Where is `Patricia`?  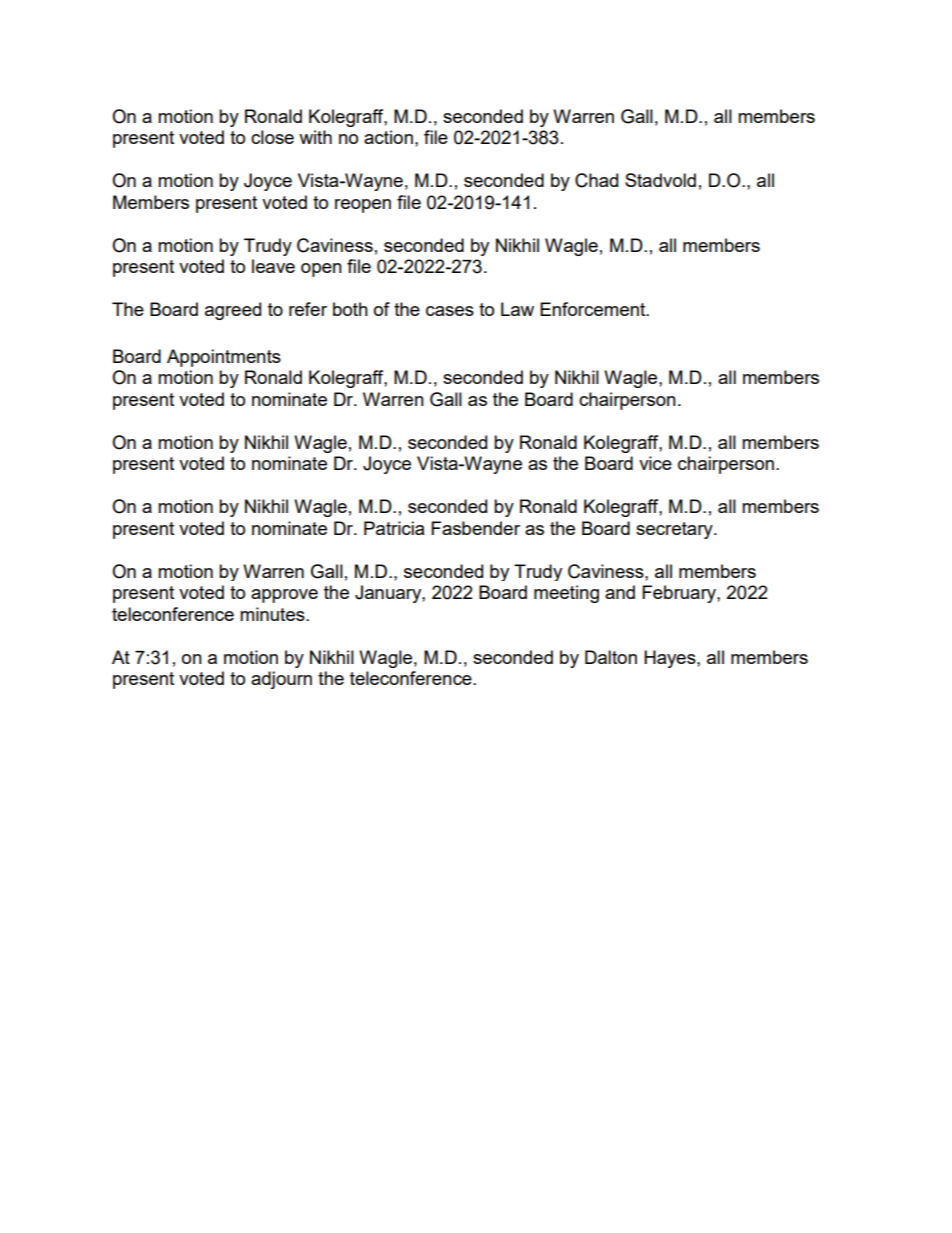 Patricia is located at coordinates (394, 528).
